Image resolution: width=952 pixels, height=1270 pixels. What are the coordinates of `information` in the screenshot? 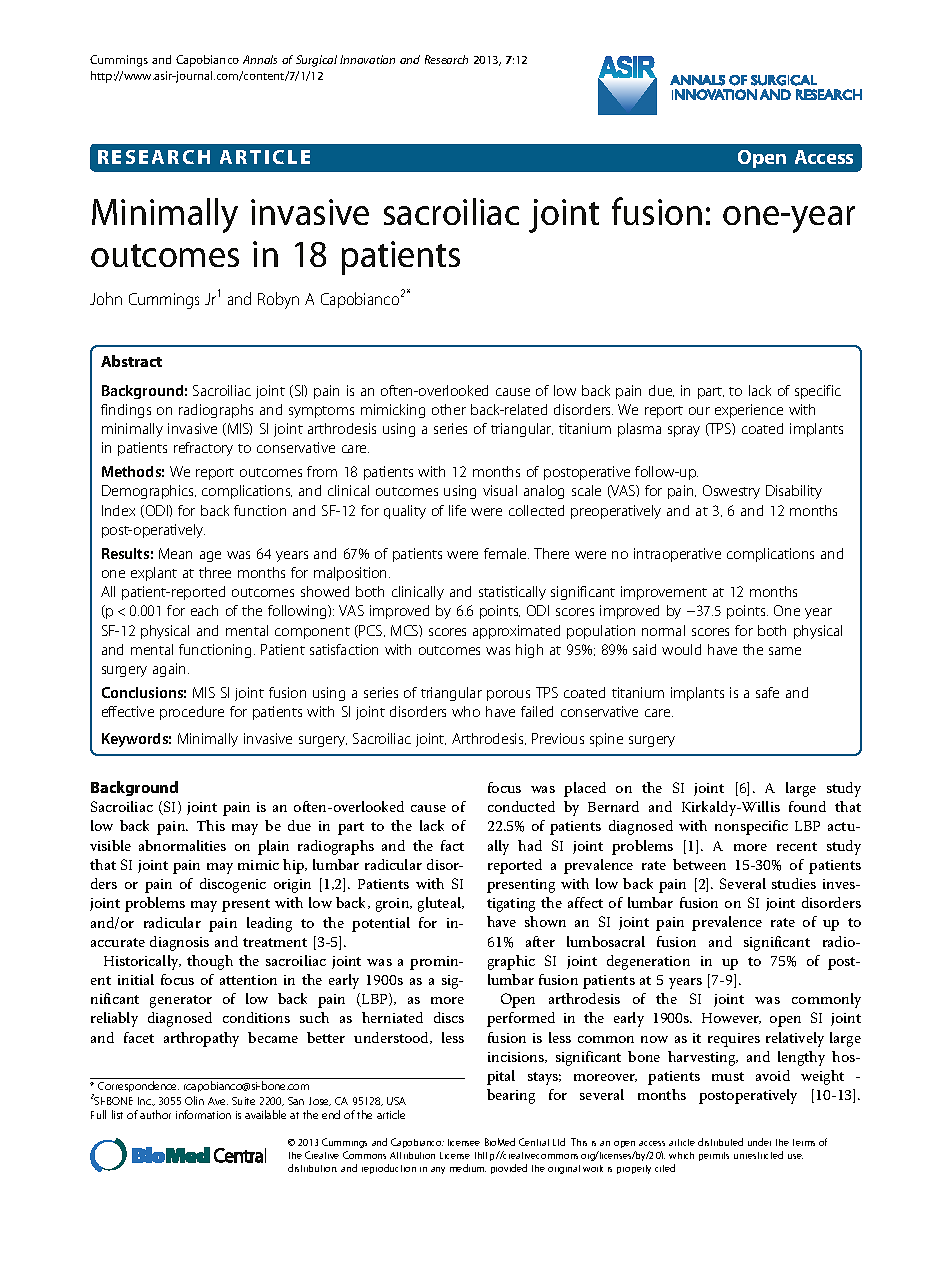 It's located at (203, 1114).
